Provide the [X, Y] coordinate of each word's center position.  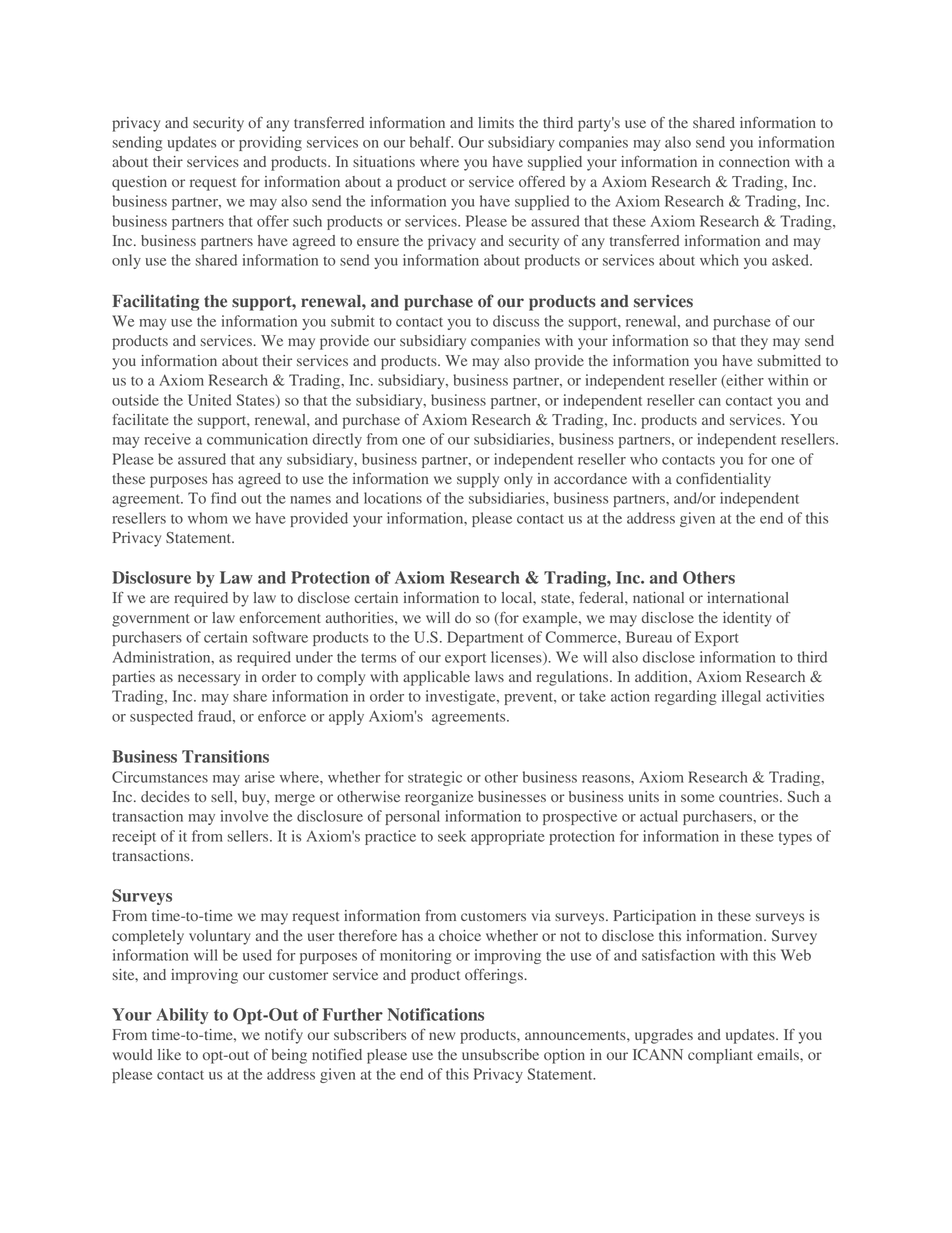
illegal [741, 697]
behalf [431, 142]
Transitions [225, 756]
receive [167, 439]
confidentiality [723, 480]
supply [478, 480]
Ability [182, 1016]
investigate [462, 697]
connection [754, 161]
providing [270, 143]
